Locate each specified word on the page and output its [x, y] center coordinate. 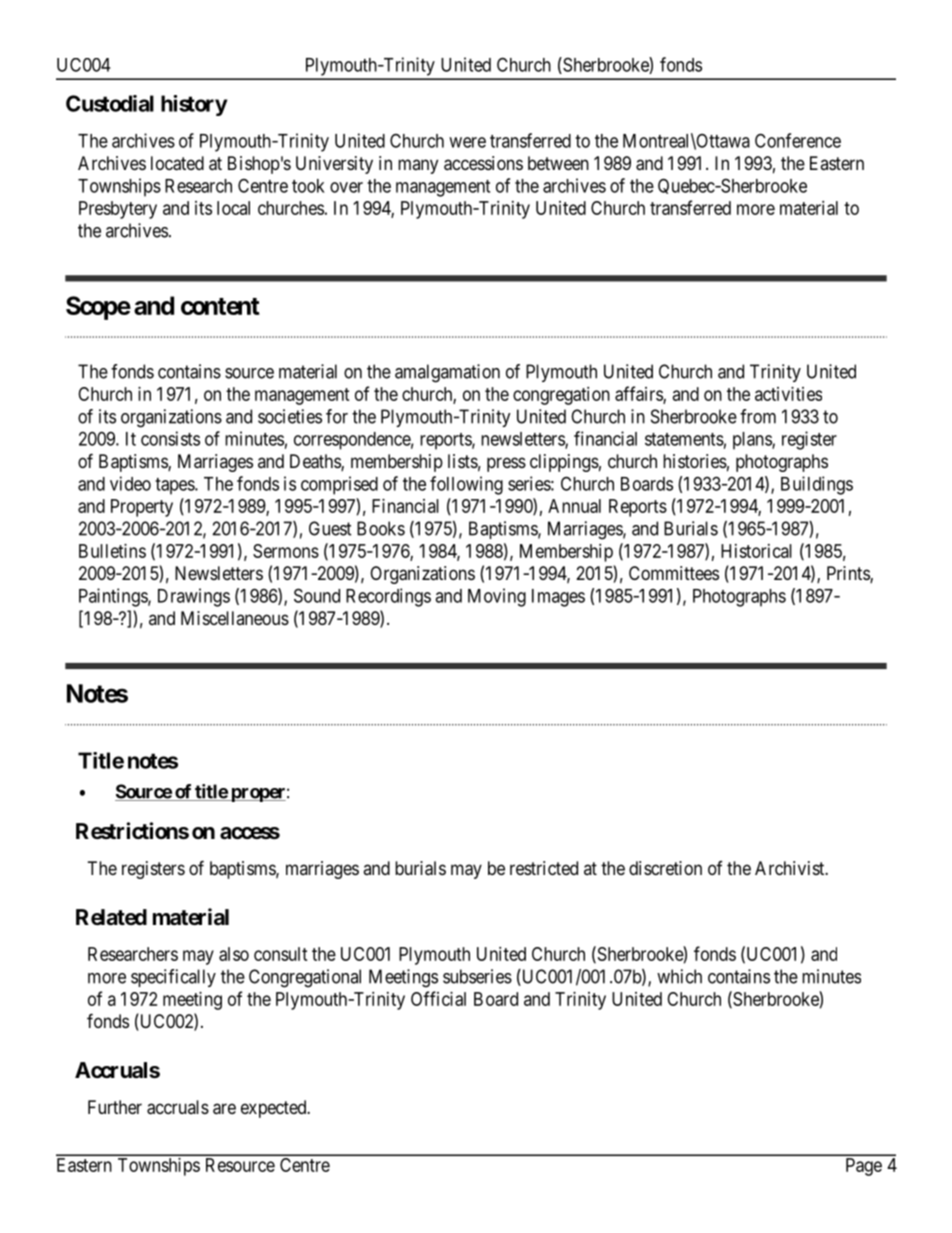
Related [111, 917]
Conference [798, 140]
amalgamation [447, 373]
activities [788, 394]
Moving [497, 597]
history [194, 105]
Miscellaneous [235, 618]
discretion [665, 868]
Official [438, 998]
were [467, 142]
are [224, 1109]
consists [170, 438]
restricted [544, 868]
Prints [849, 574]
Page [864, 1167]
